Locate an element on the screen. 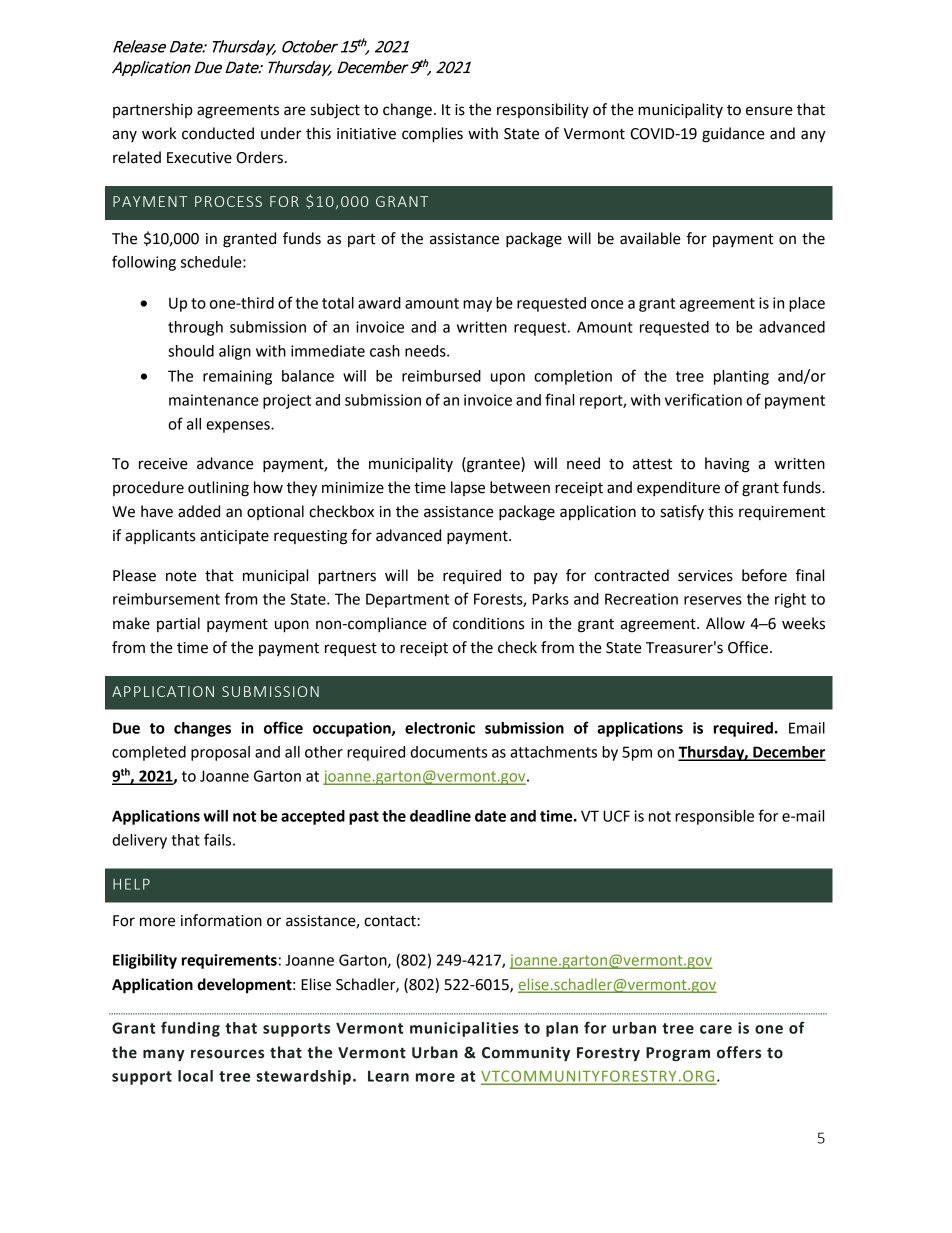 The height and width of the screenshot is (1233, 952). conducted is located at coordinates (218, 133).
